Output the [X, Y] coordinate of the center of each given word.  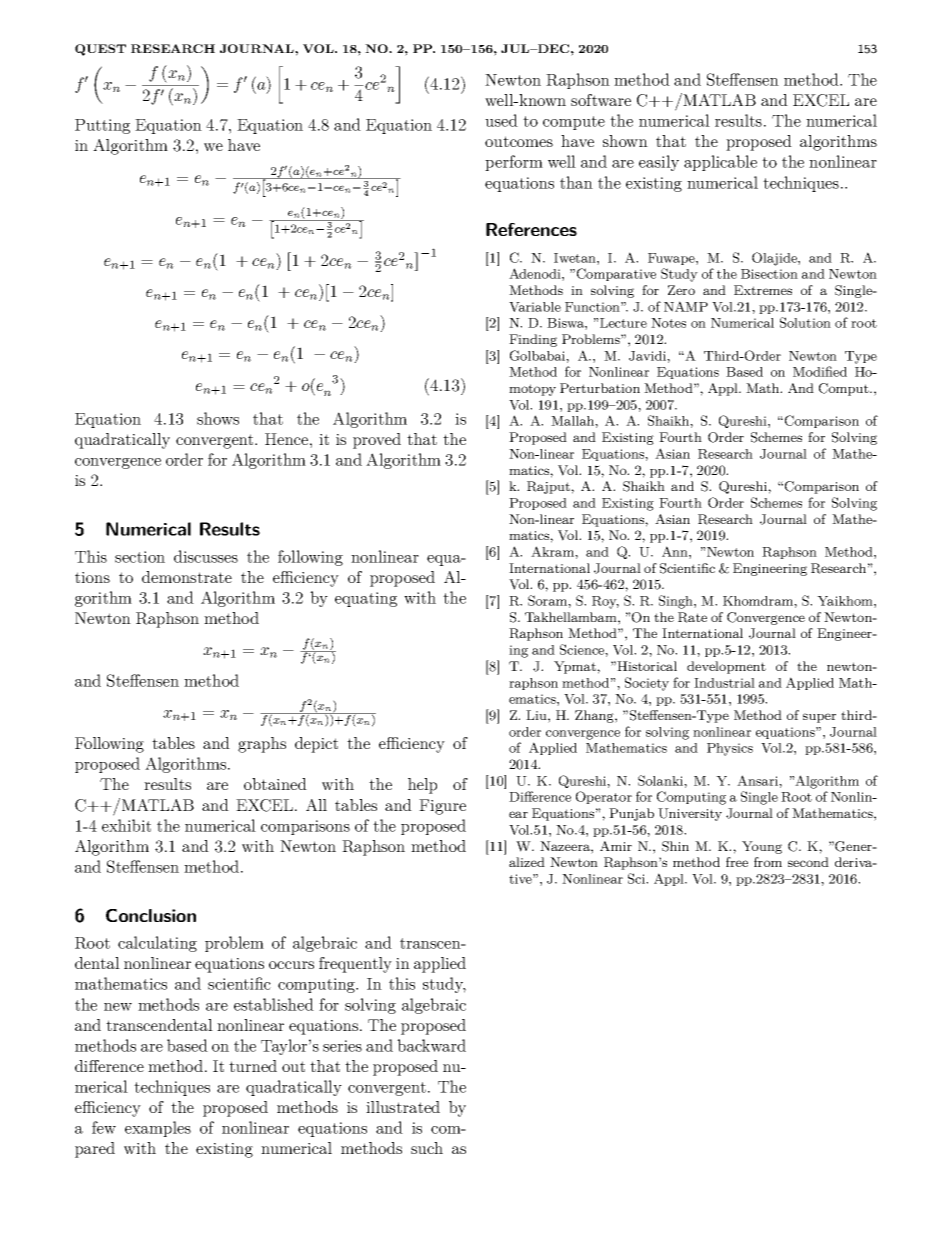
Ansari [758, 780]
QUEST [100, 50]
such [427, 1148]
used [501, 120]
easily [659, 163]
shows [218, 418]
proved [377, 441]
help [422, 786]
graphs [262, 745]
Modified [820, 371]
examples [158, 1129]
